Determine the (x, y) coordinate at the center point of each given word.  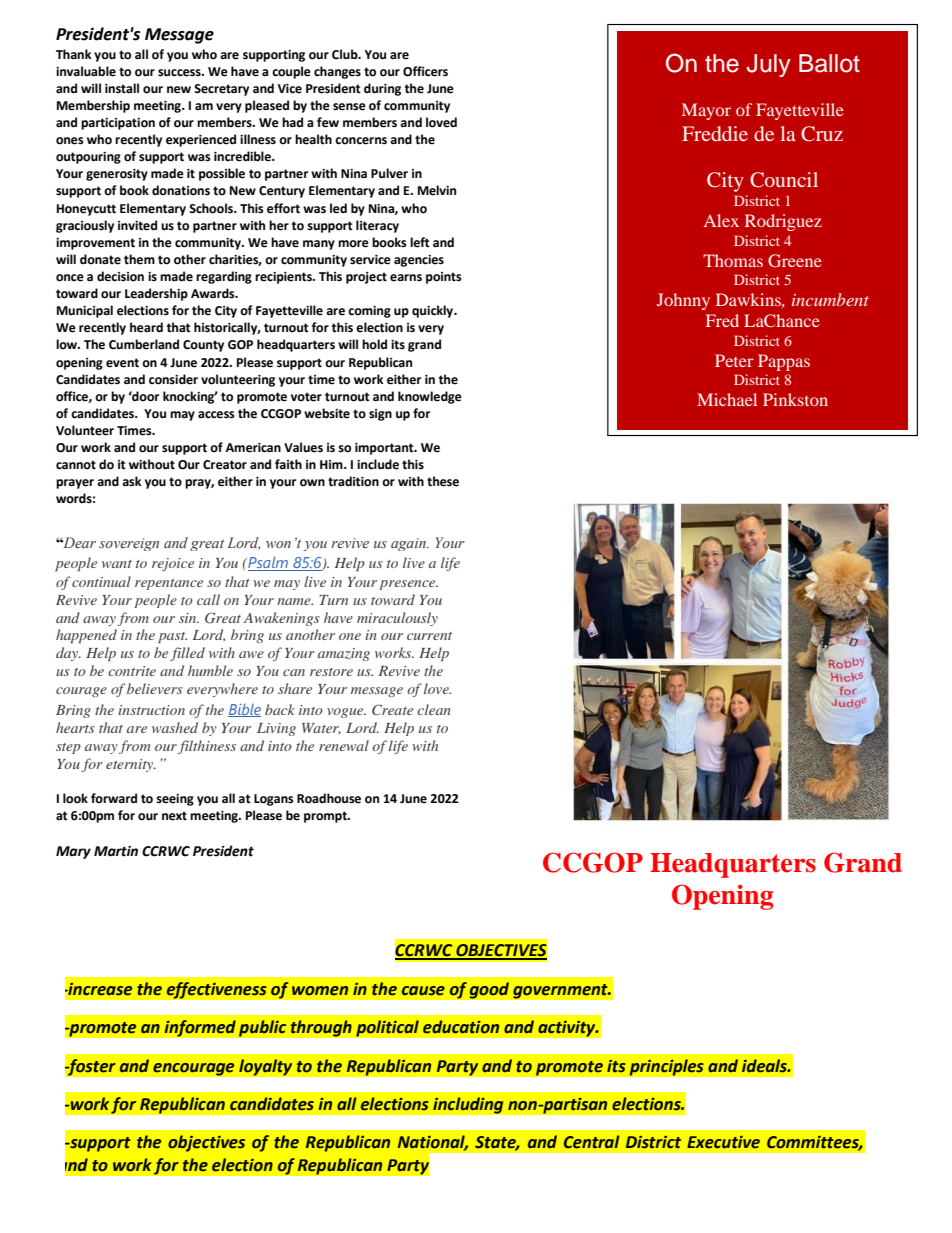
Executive (723, 1142)
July (768, 65)
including (468, 1105)
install (122, 88)
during (382, 89)
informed (200, 1028)
